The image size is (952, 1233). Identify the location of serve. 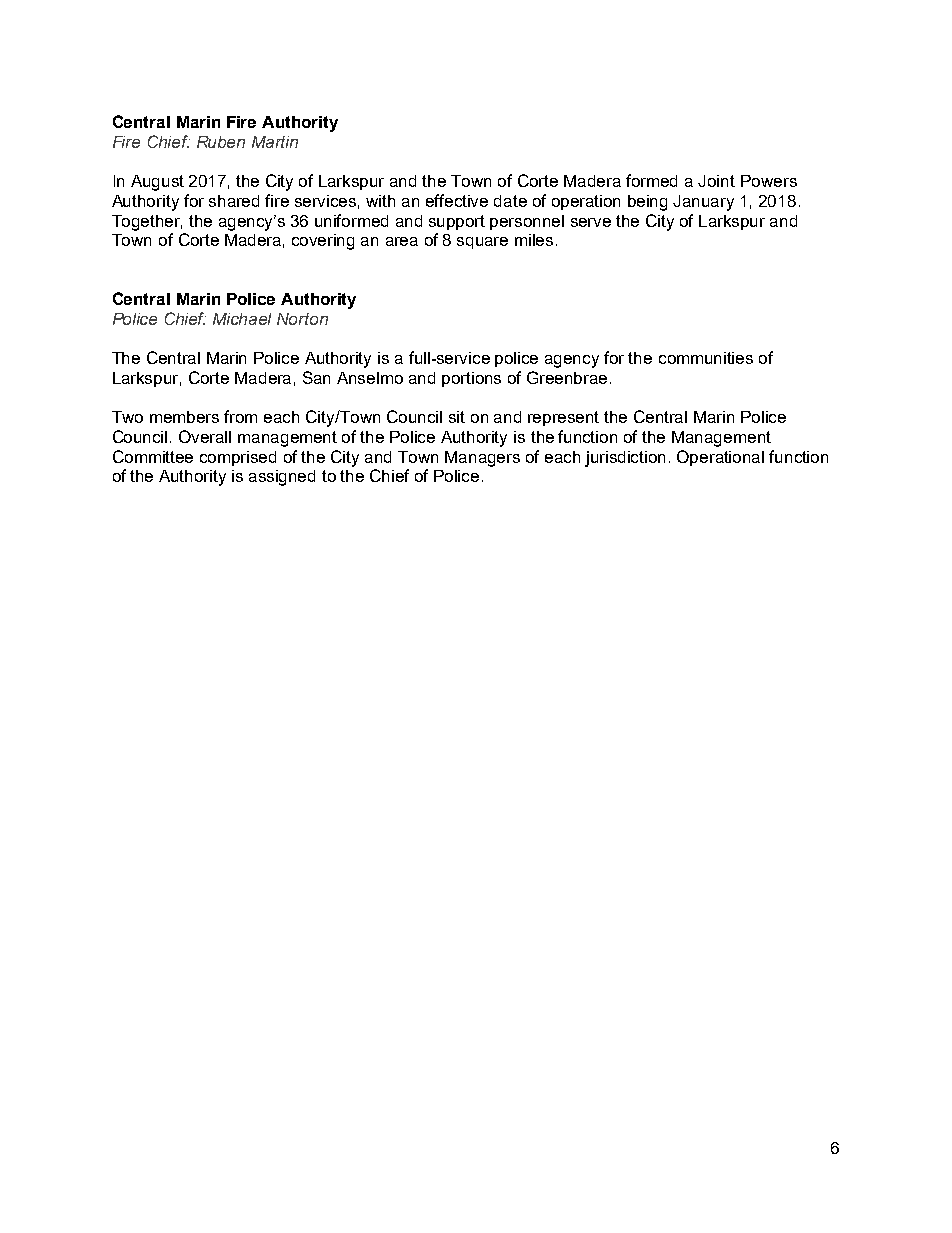
(591, 222).
